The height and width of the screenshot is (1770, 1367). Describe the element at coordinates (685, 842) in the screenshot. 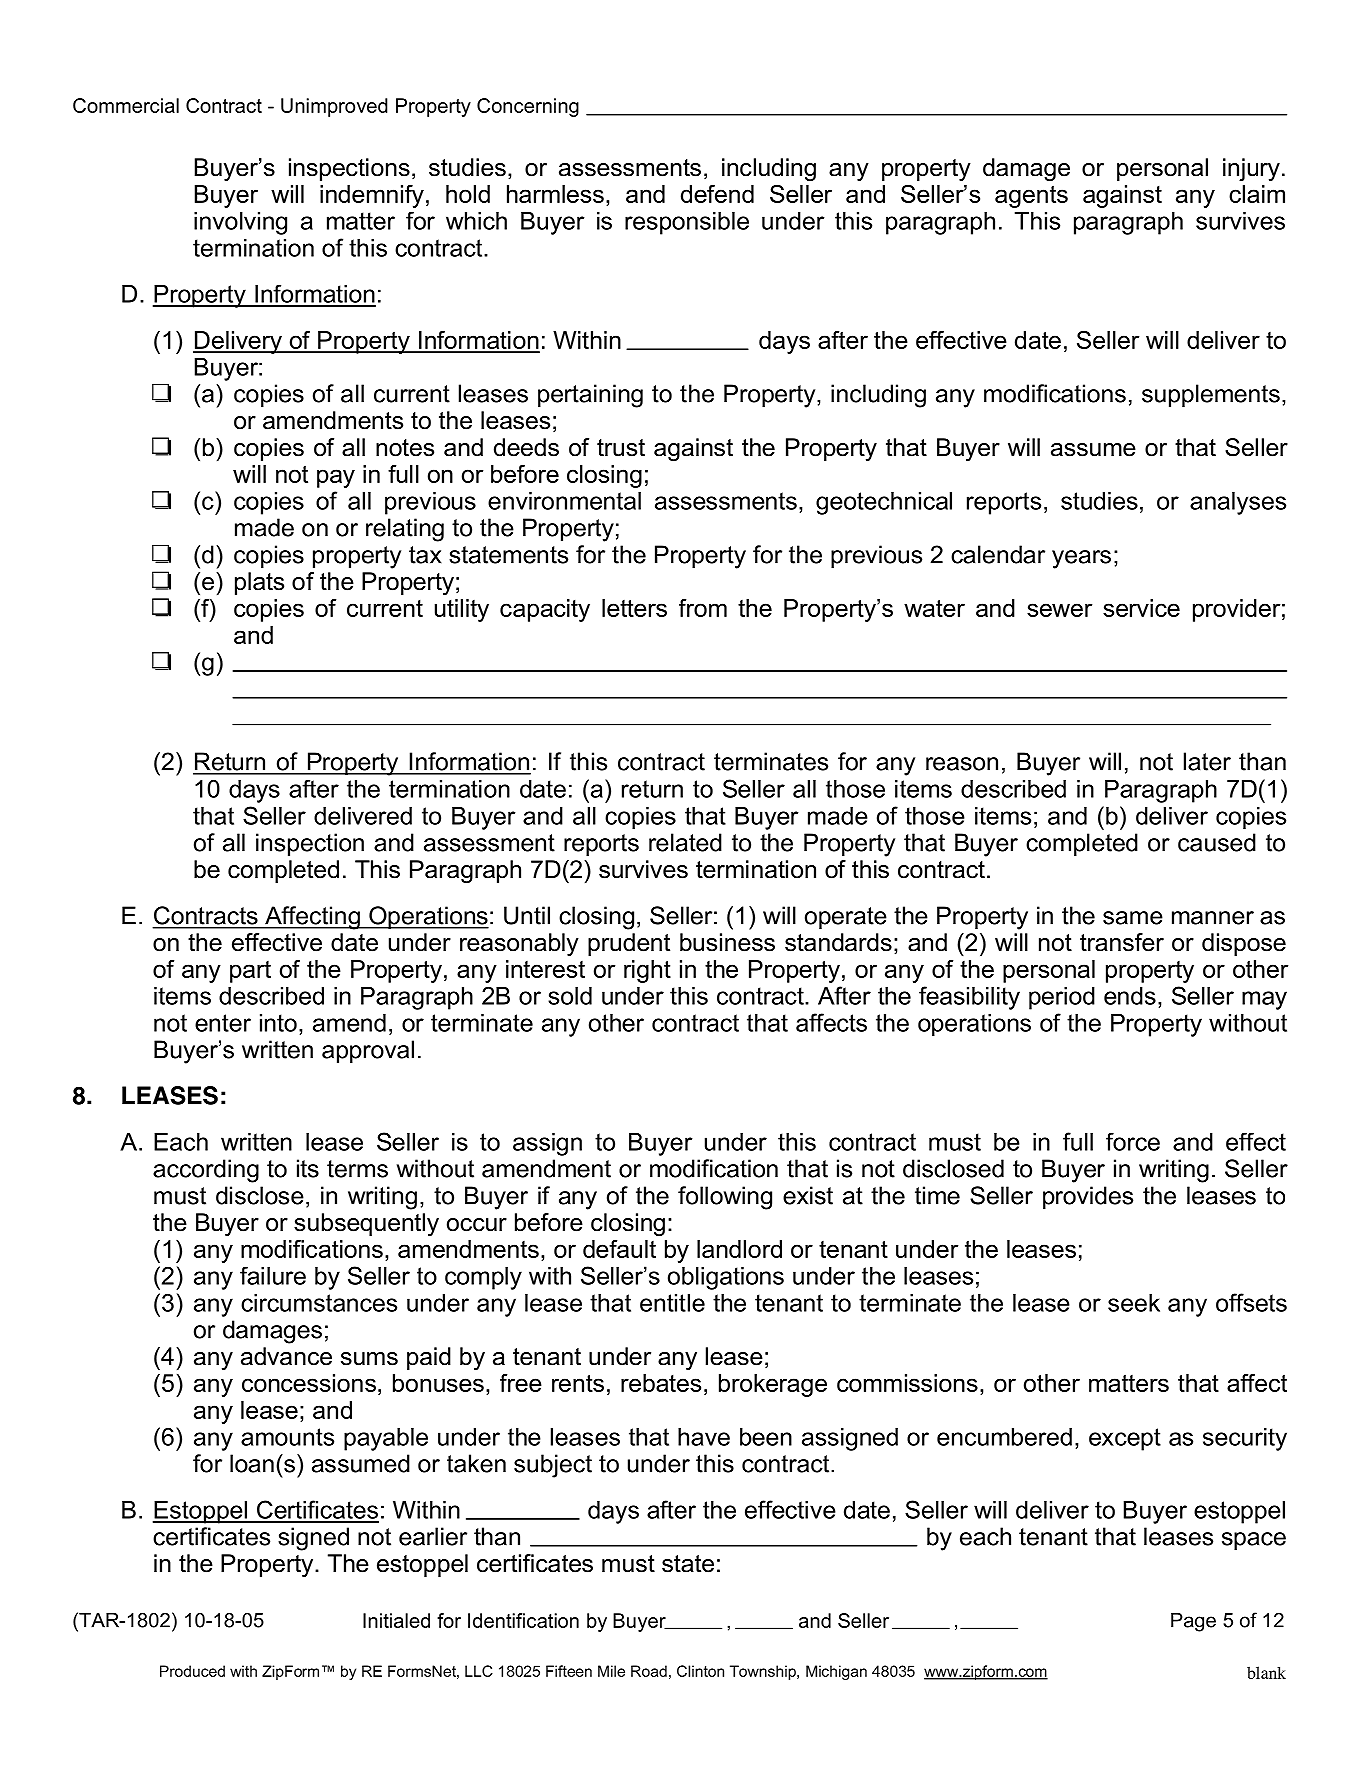

I see `related` at that location.
